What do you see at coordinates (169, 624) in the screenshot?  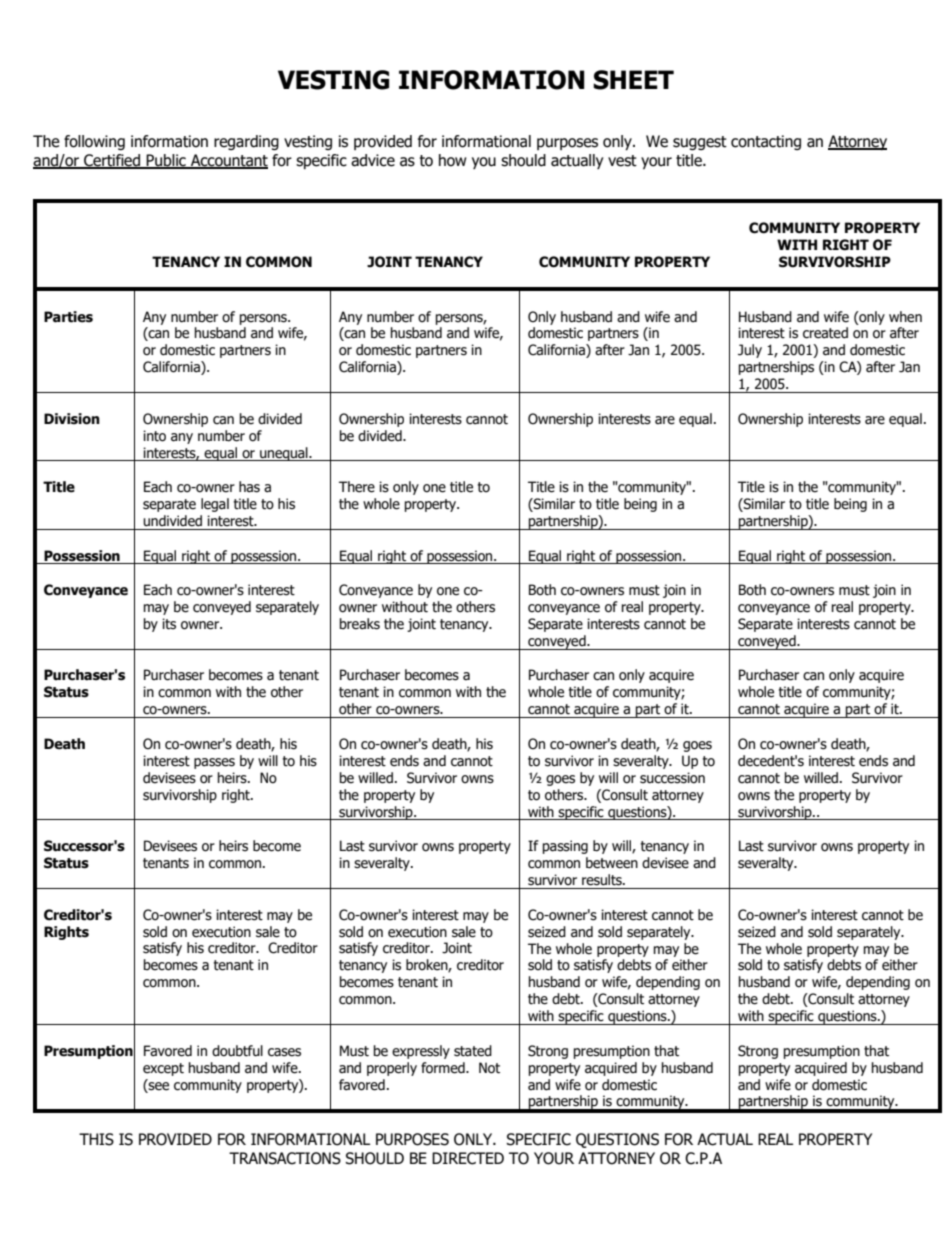 I see `its` at bounding box center [169, 624].
